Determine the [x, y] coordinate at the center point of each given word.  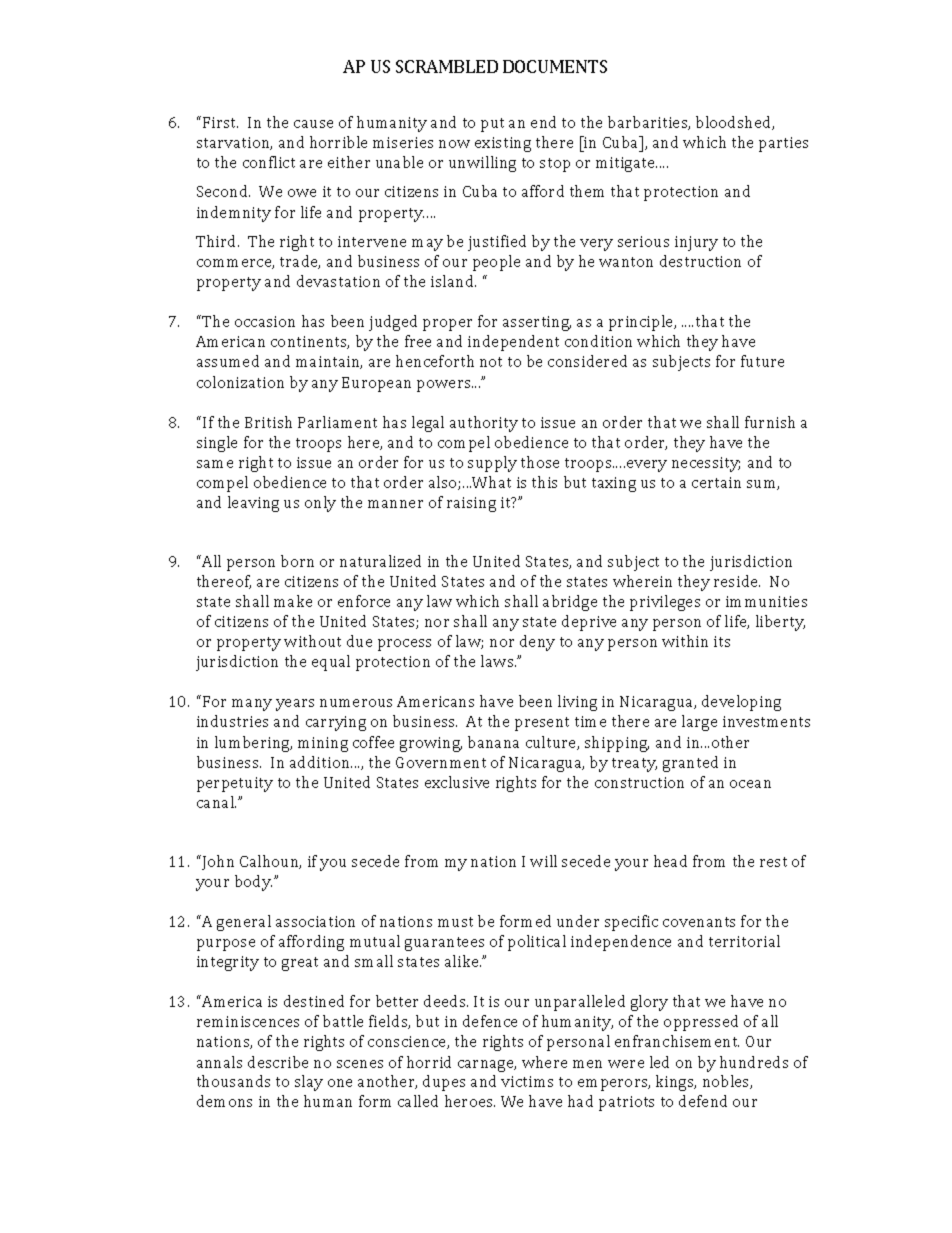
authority [484, 424]
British [268, 422]
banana [493, 742]
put [492, 125]
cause [313, 124]
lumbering [253, 744]
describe [278, 1062]
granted [690, 764]
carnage [487, 1066]
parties [783, 144]
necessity [706, 464]
